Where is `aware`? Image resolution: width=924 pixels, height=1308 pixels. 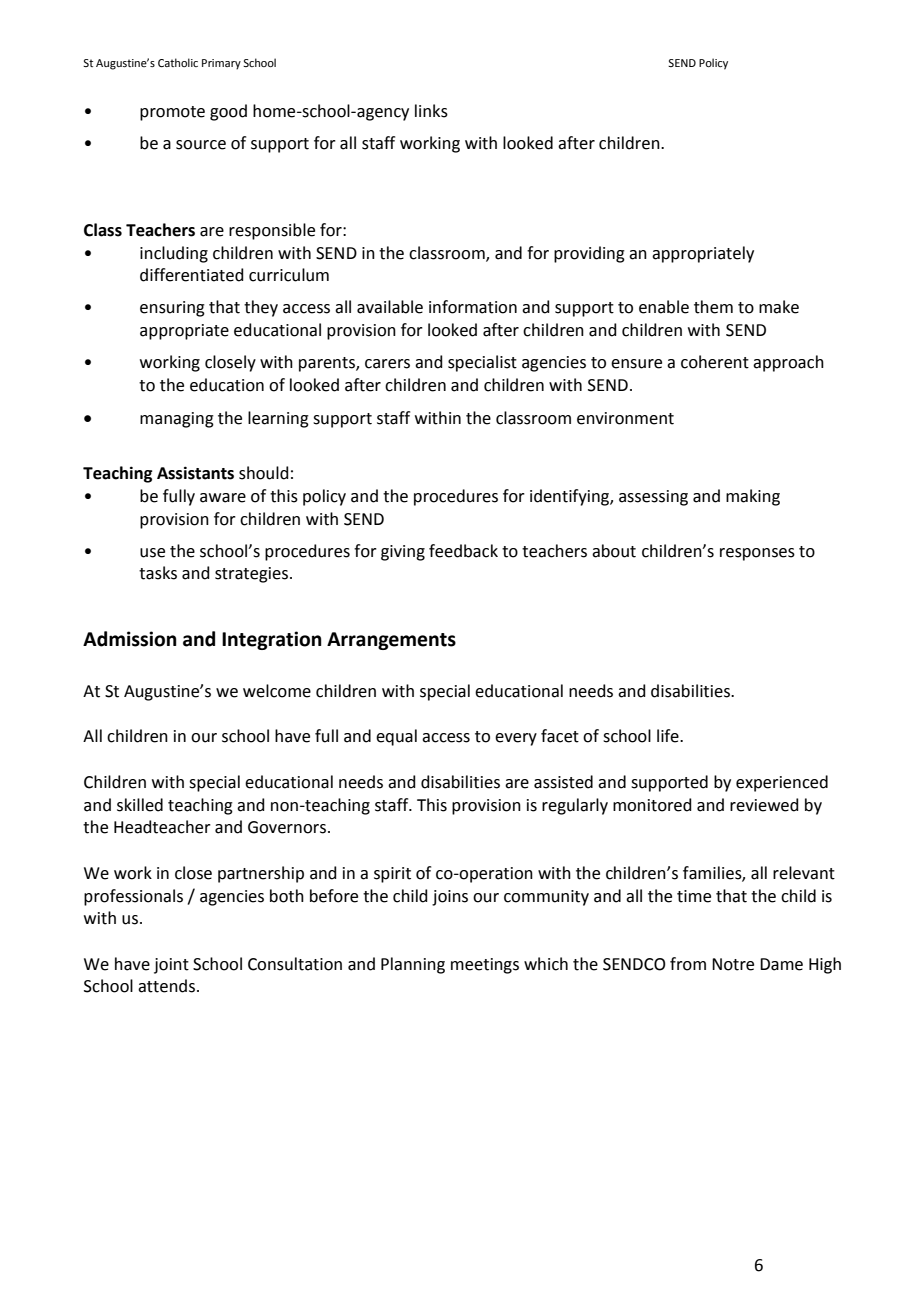
aware is located at coordinates (223, 498).
